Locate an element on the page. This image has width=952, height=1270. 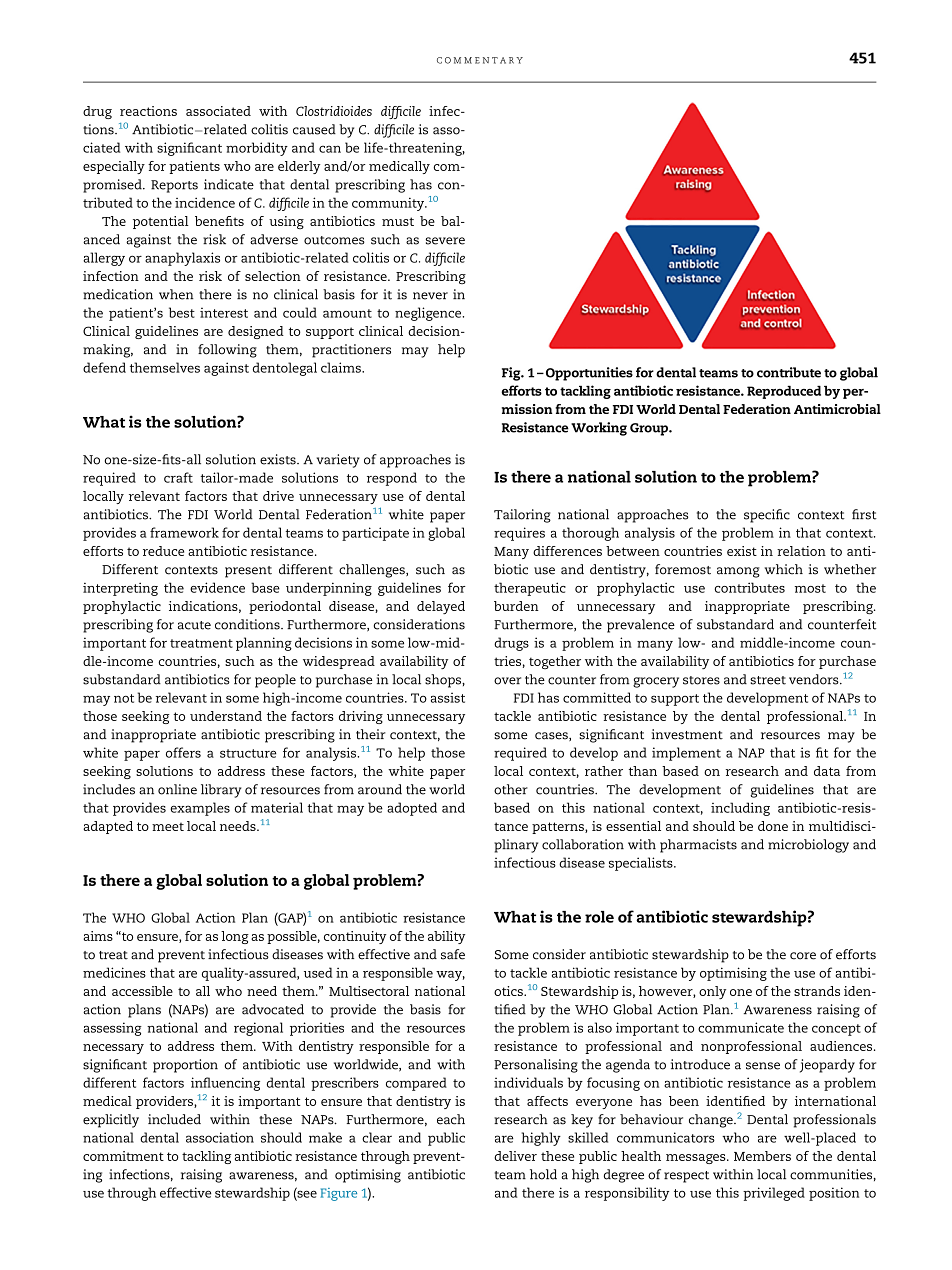
included is located at coordinates (174, 1119).
